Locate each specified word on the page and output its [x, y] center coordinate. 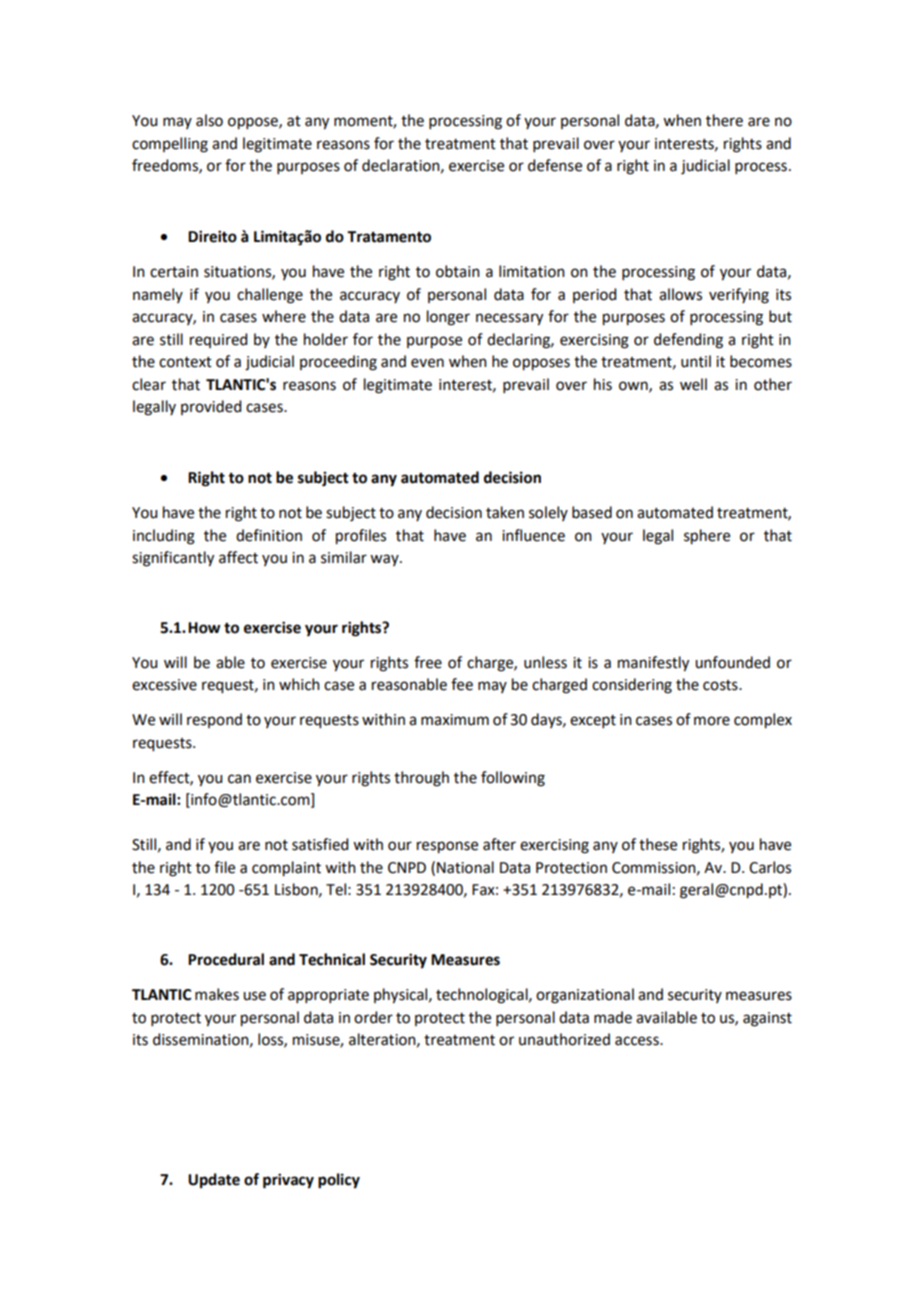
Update [214, 1181]
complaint [286, 869]
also [209, 120]
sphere [707, 537]
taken [505, 512]
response [447, 847]
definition [269, 535]
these [658, 844]
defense [555, 165]
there [724, 120]
